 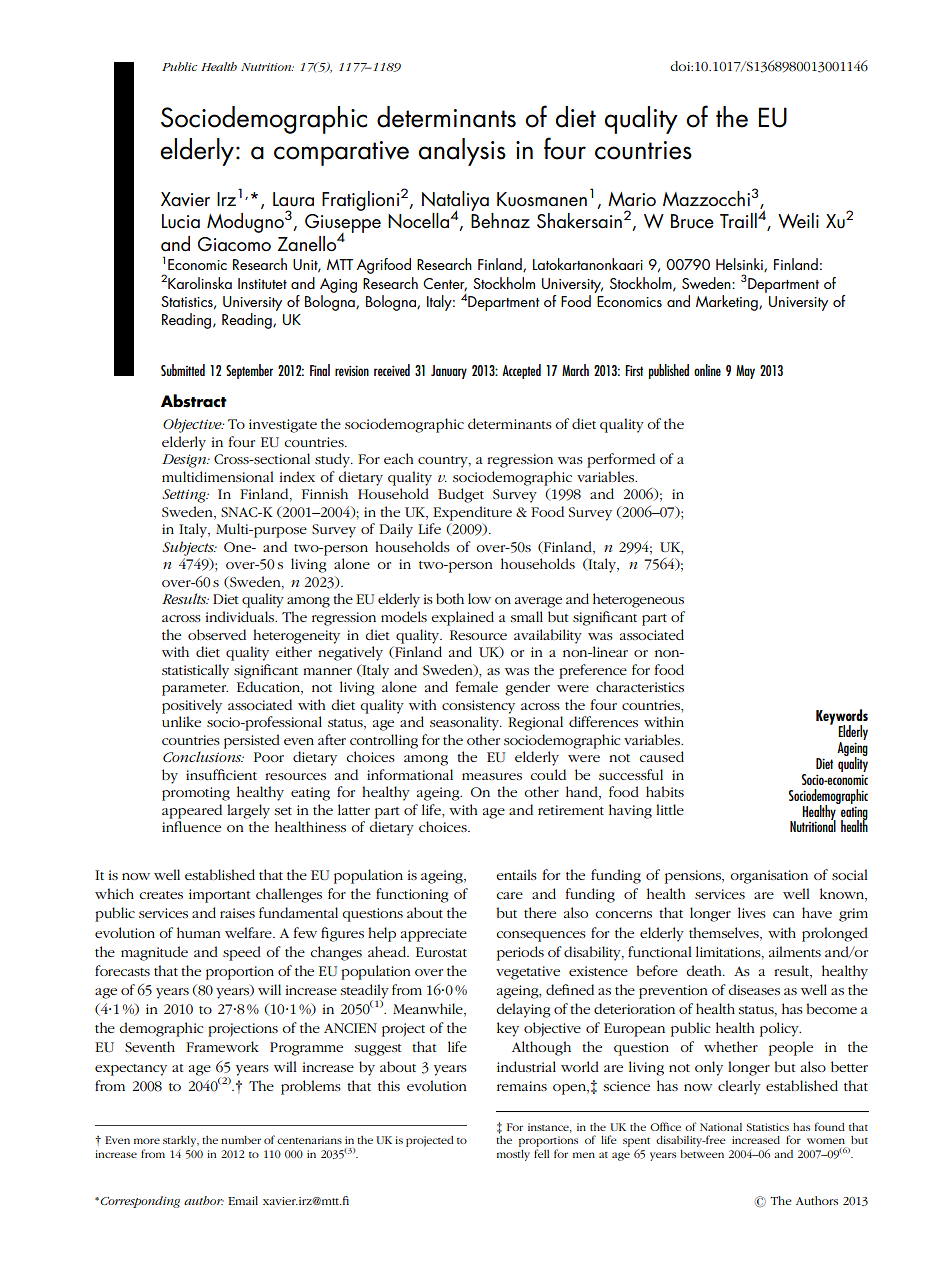 I want to click on Bruce, so click(x=692, y=221).
